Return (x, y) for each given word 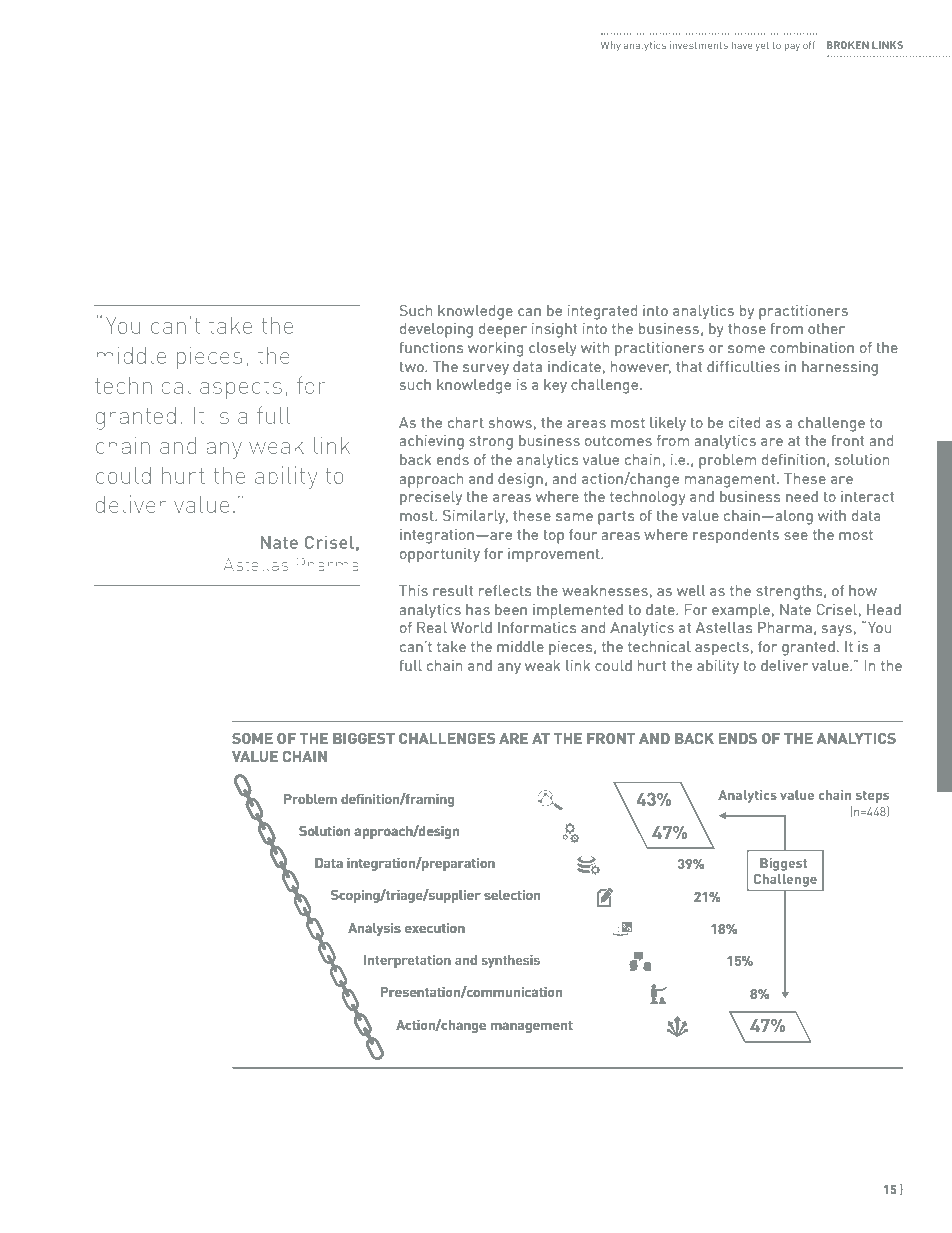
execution (435, 928)
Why (611, 46)
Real (432, 627)
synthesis (511, 961)
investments (699, 45)
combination (812, 347)
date (661, 609)
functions (431, 347)
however (641, 367)
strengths (790, 592)
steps (872, 797)
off (809, 45)
